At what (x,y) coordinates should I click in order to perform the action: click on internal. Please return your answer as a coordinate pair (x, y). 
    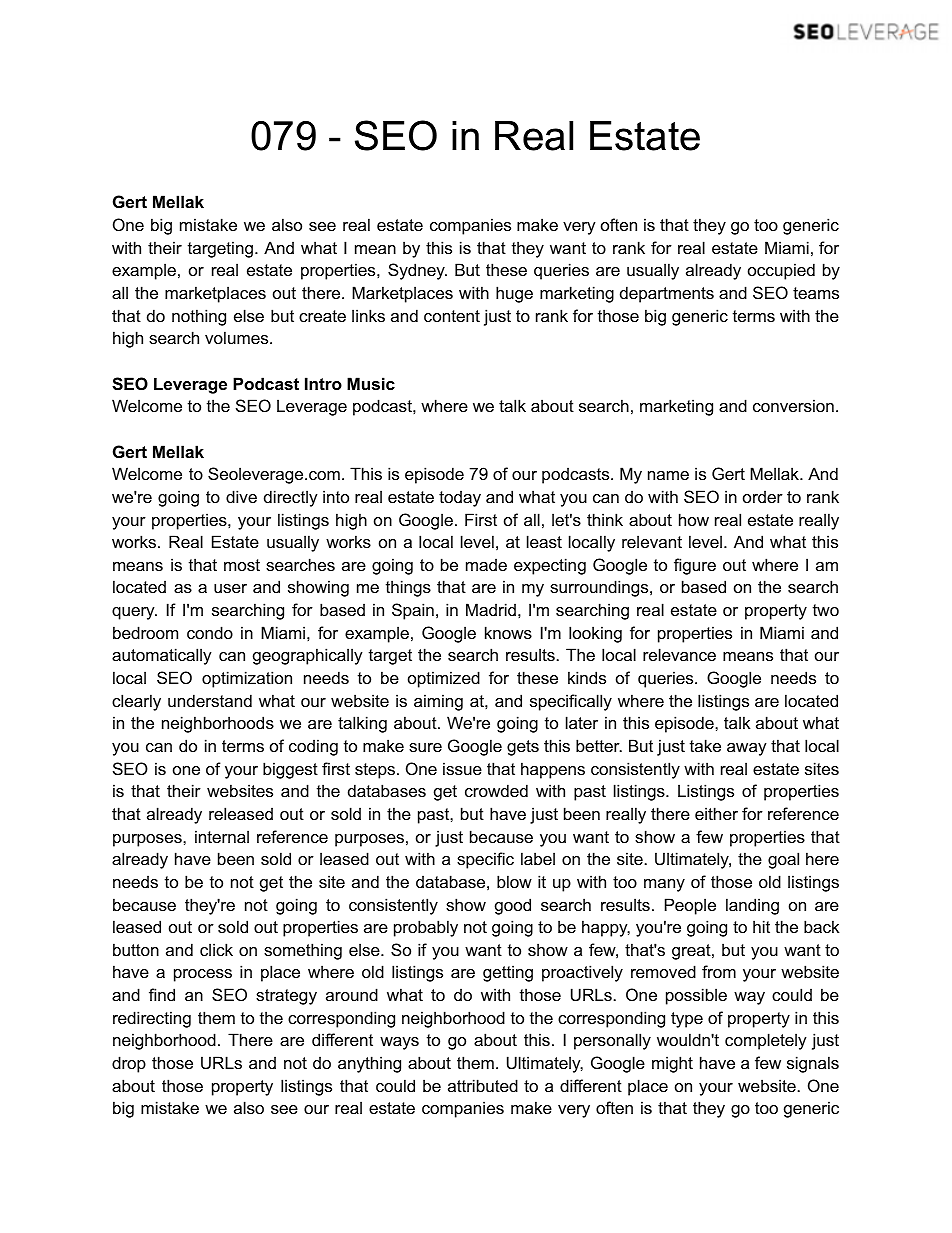
    Looking at the image, I should click on (222, 836).
